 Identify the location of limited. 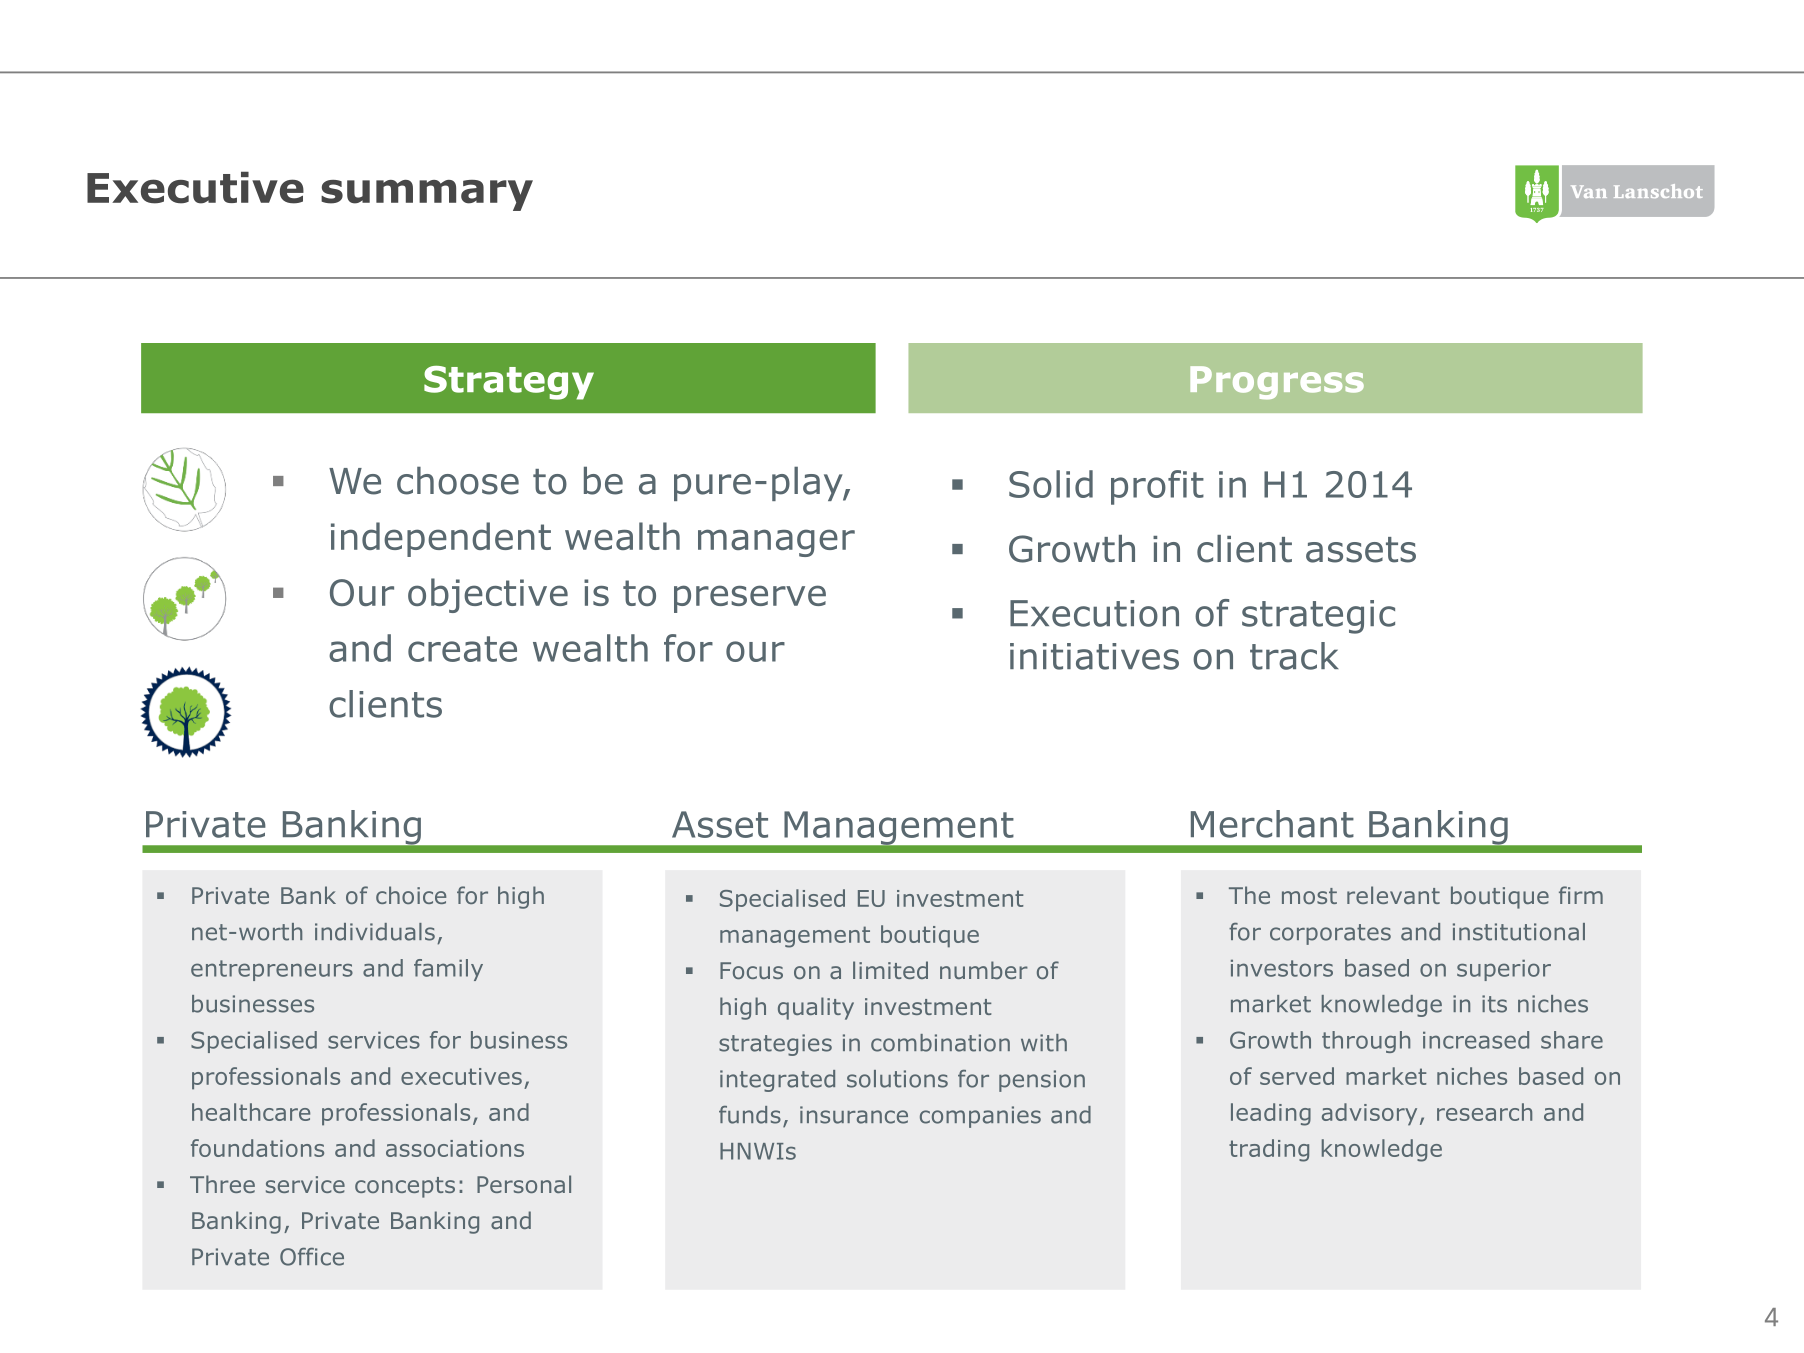
(890, 970).
